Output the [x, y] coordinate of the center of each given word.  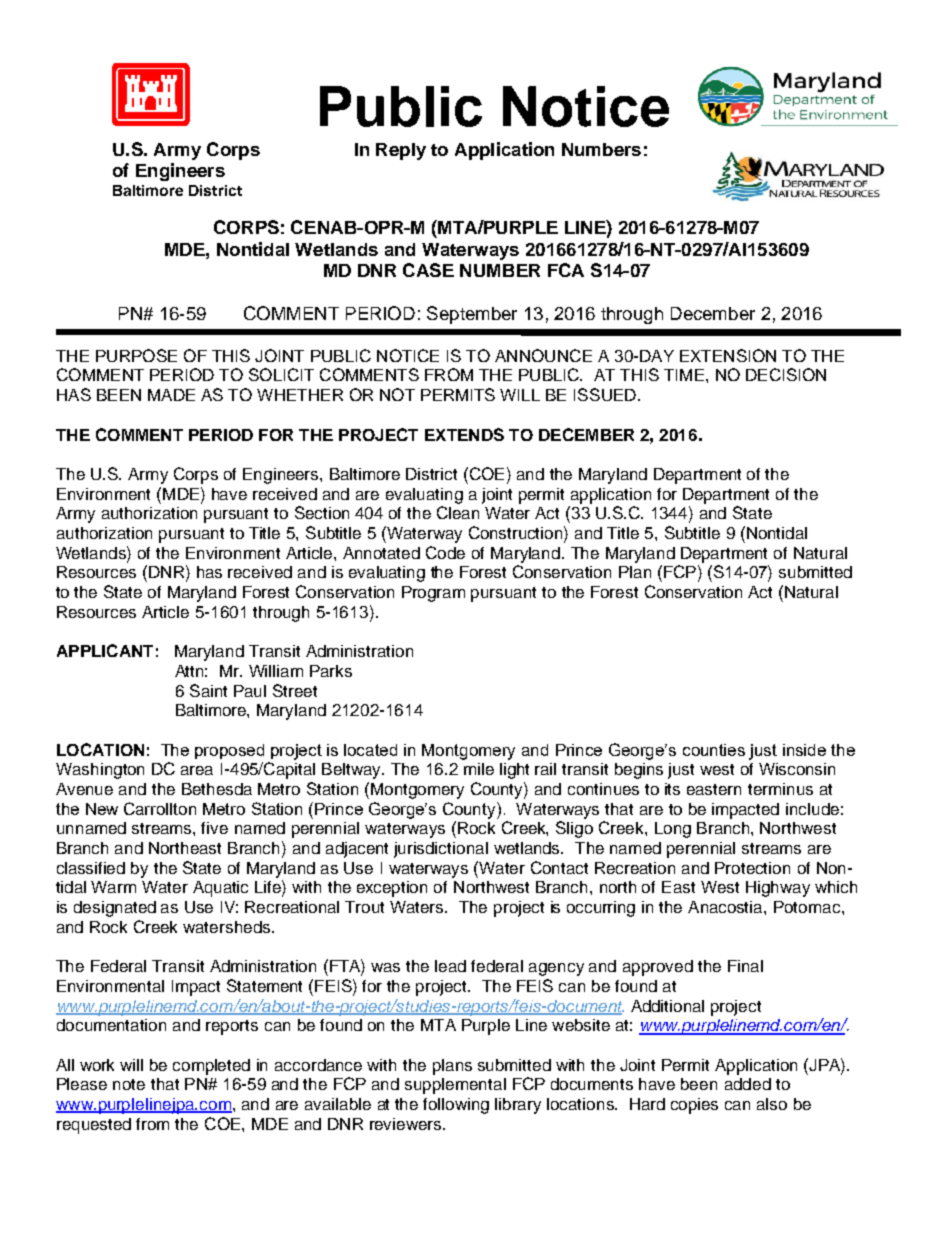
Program [433, 594]
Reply [401, 151]
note [129, 1084]
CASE [428, 270]
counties [714, 750]
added [748, 1084]
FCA [566, 270]
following [456, 1106]
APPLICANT [105, 650]
